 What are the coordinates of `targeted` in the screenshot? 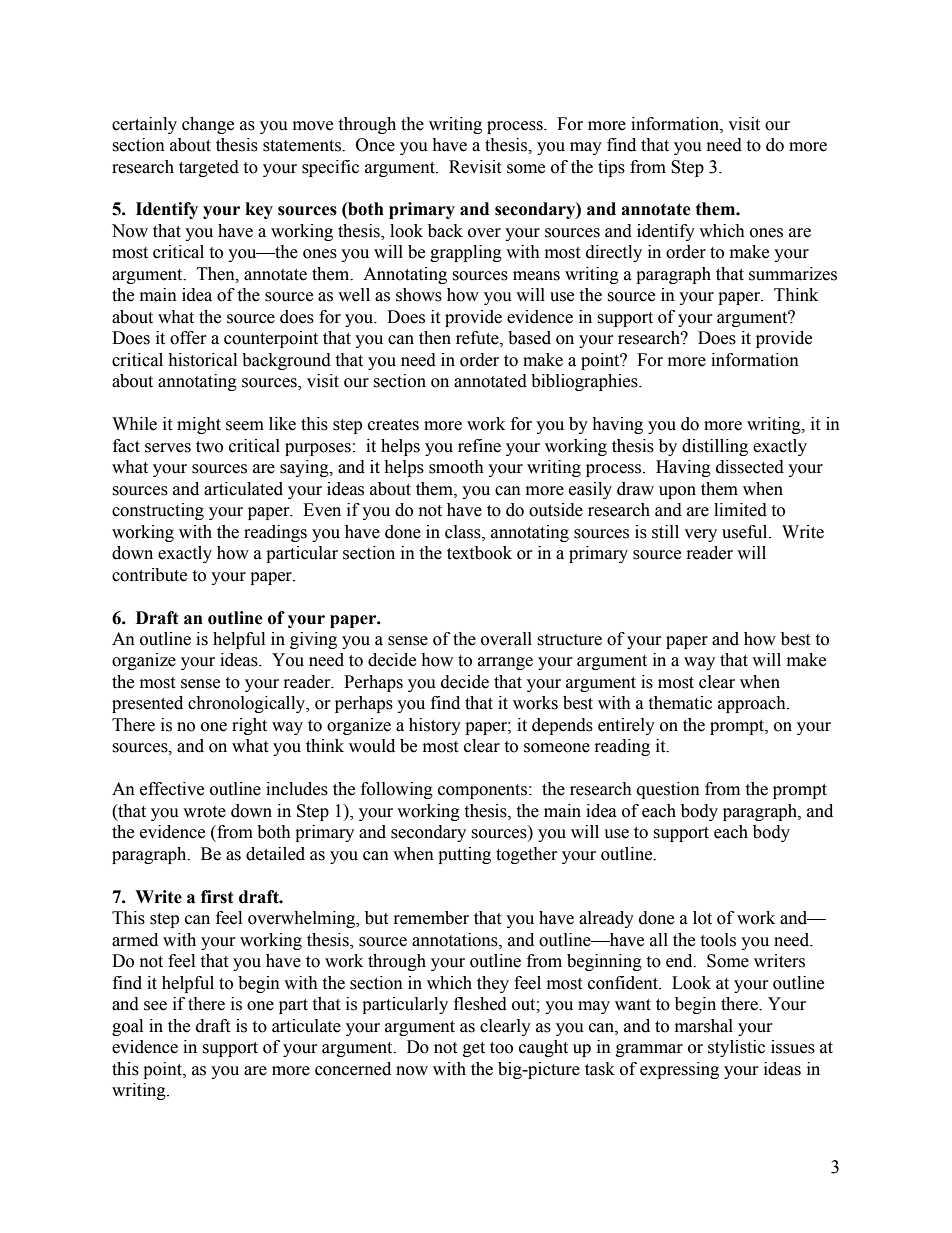 It's located at (209, 168).
